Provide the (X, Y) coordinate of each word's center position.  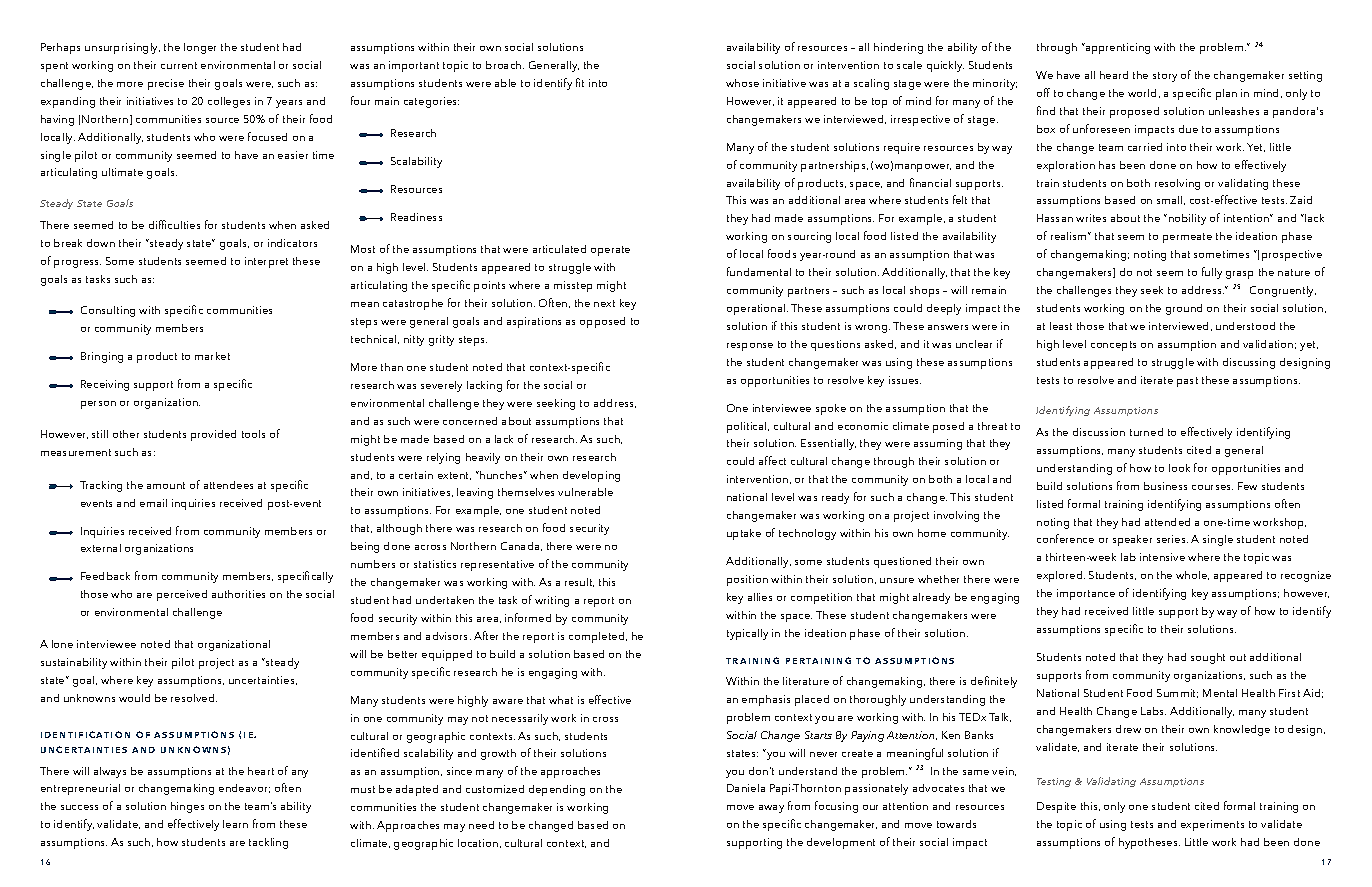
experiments (1212, 825)
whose (742, 83)
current (179, 65)
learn (235, 824)
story (1165, 77)
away (771, 809)
